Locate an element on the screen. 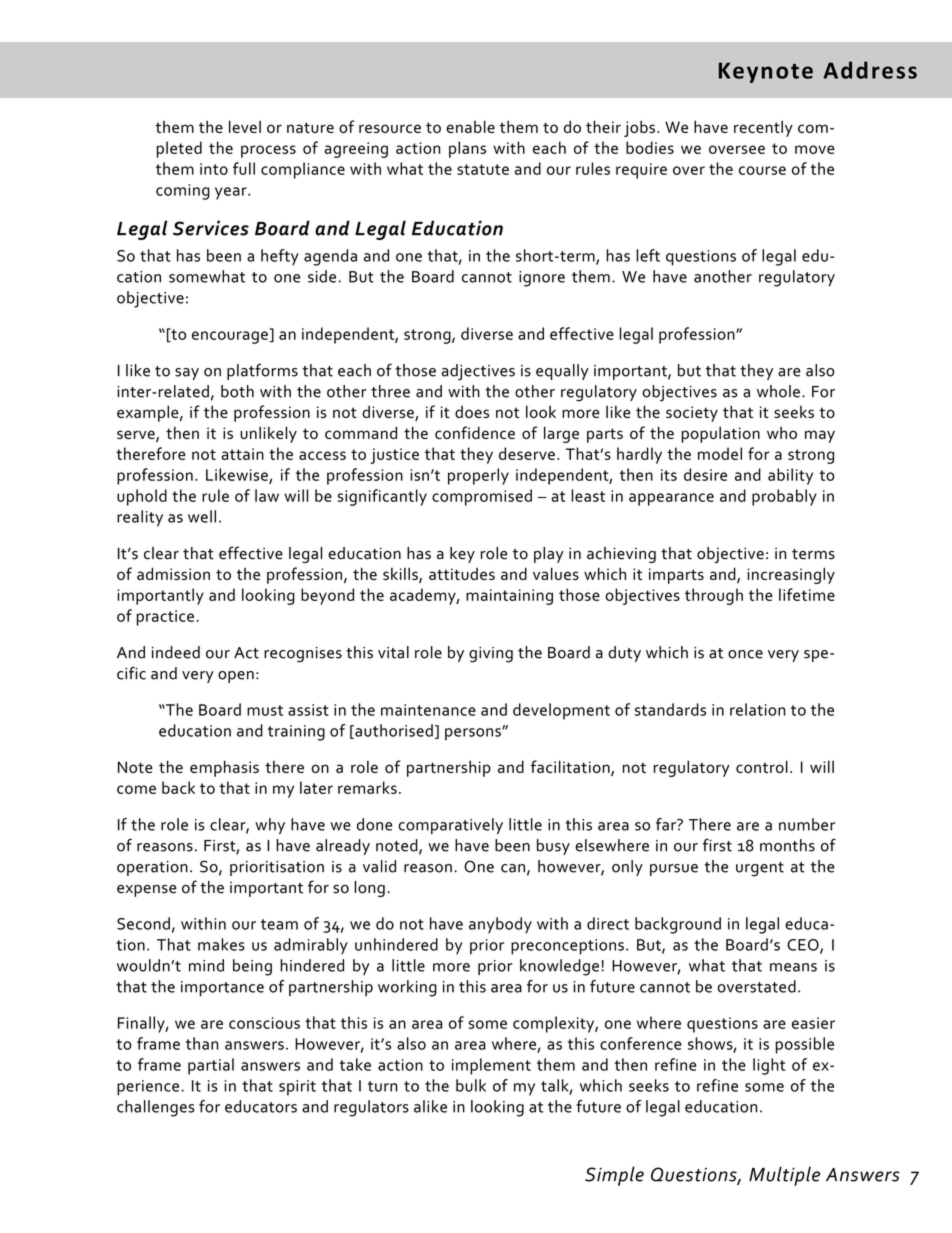  recently is located at coordinates (763, 128).
